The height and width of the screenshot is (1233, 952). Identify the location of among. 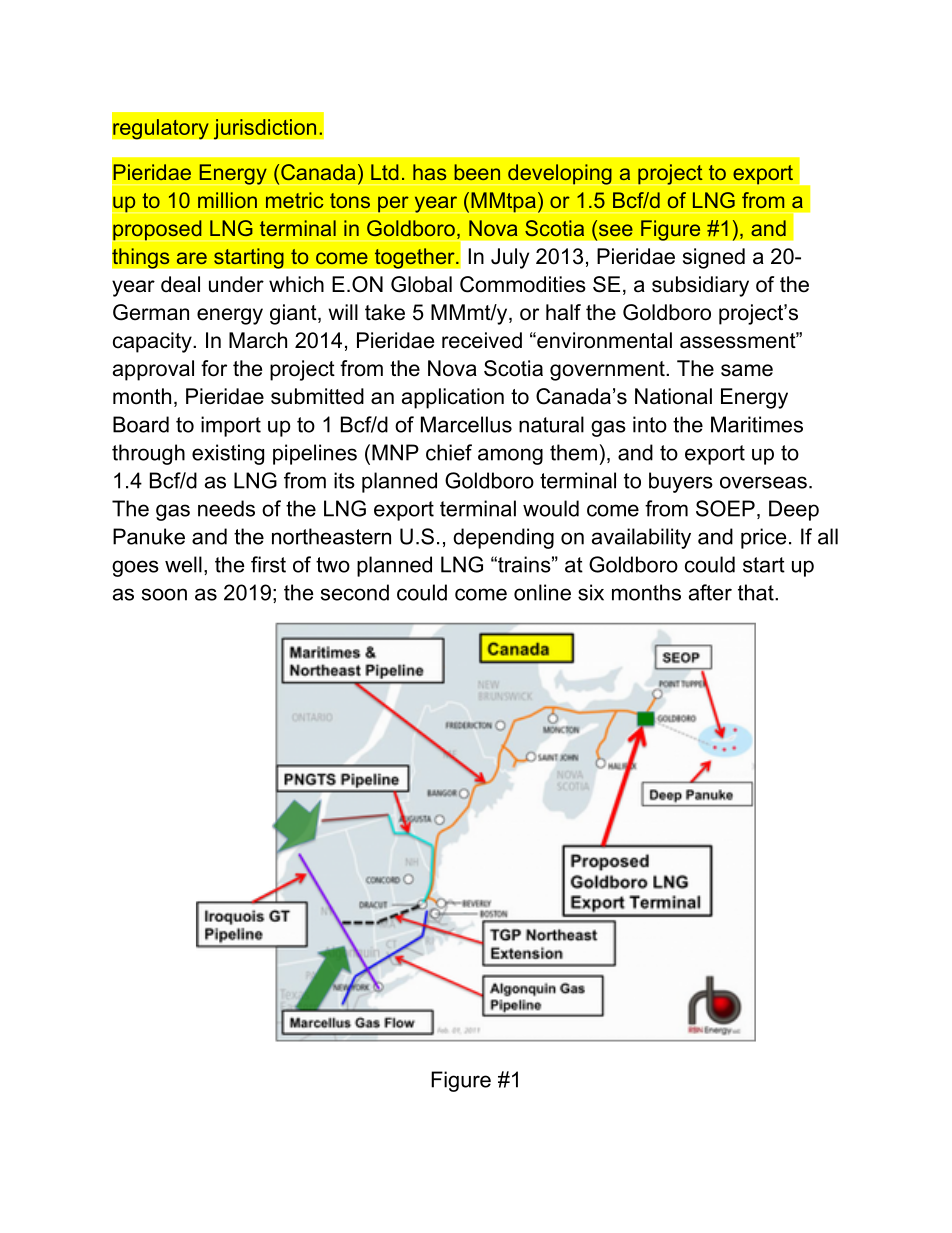
(510, 456).
